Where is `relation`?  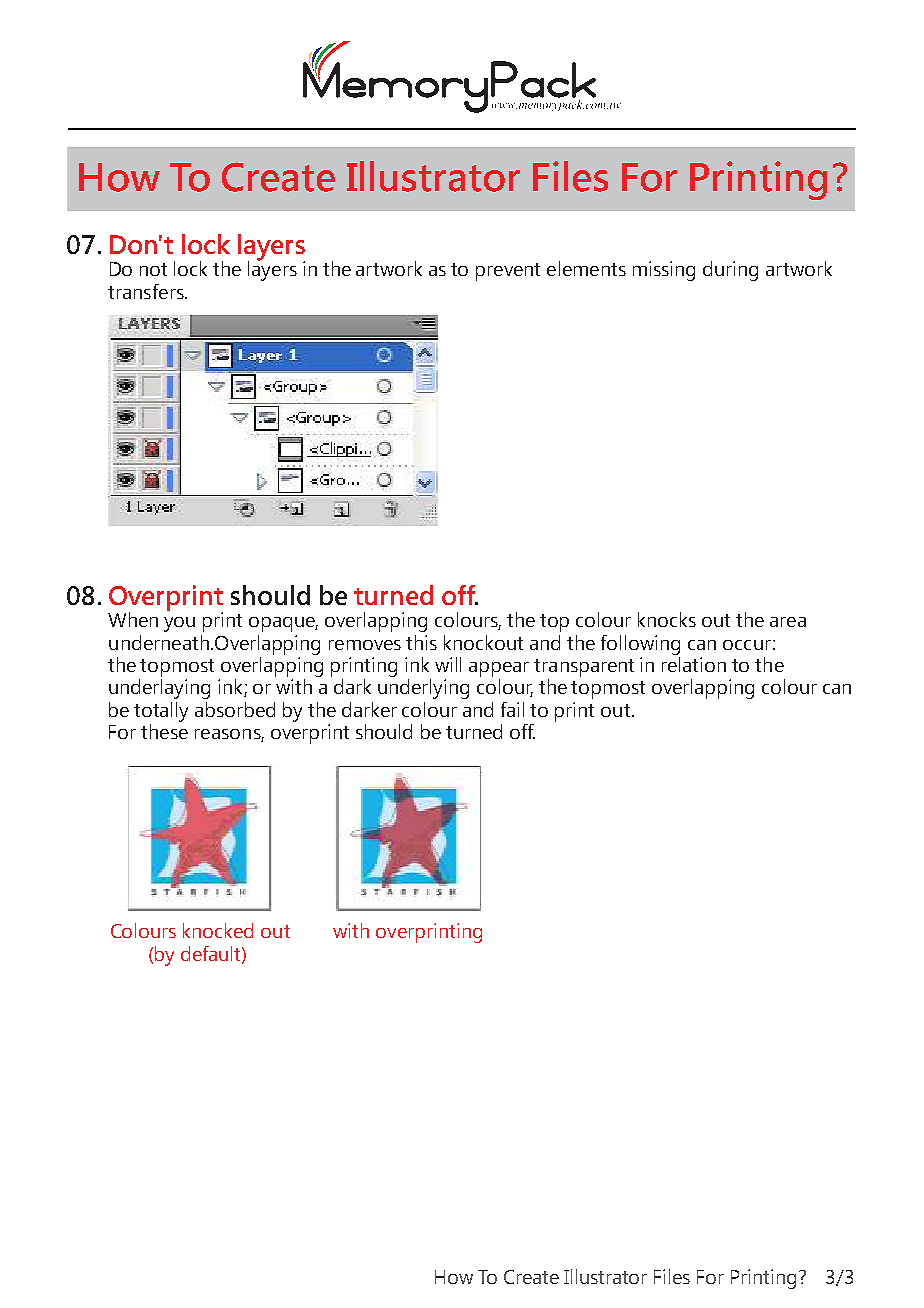 relation is located at coordinates (694, 664).
